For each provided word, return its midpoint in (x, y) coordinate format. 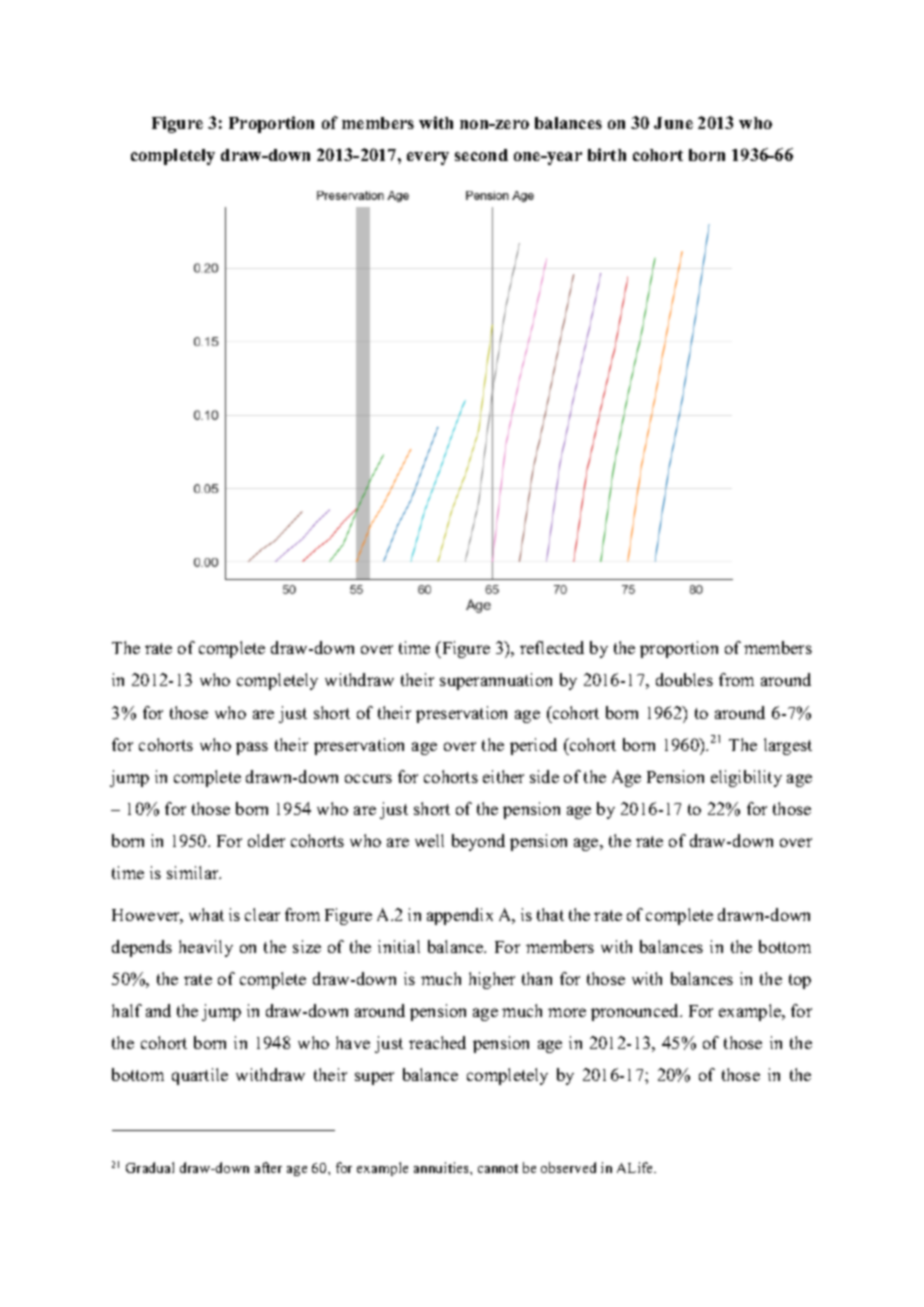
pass (252, 748)
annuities (442, 1167)
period (533, 746)
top (800, 981)
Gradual (150, 1167)
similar (194, 872)
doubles (684, 679)
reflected (552, 647)
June (673, 123)
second (481, 155)
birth (607, 154)
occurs (368, 778)
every (428, 158)
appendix (460, 916)
